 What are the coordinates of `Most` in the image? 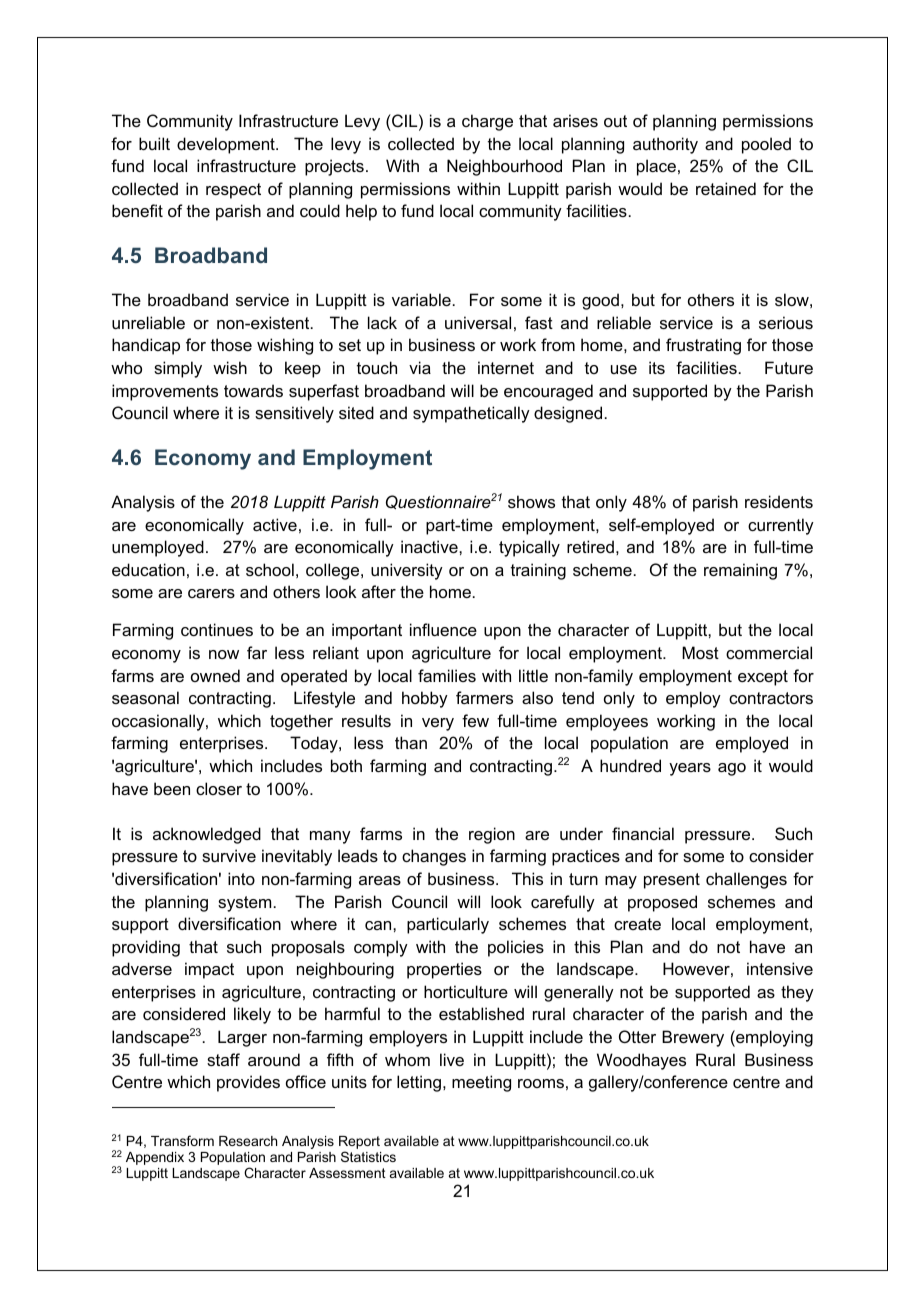 It's located at (700, 652).
